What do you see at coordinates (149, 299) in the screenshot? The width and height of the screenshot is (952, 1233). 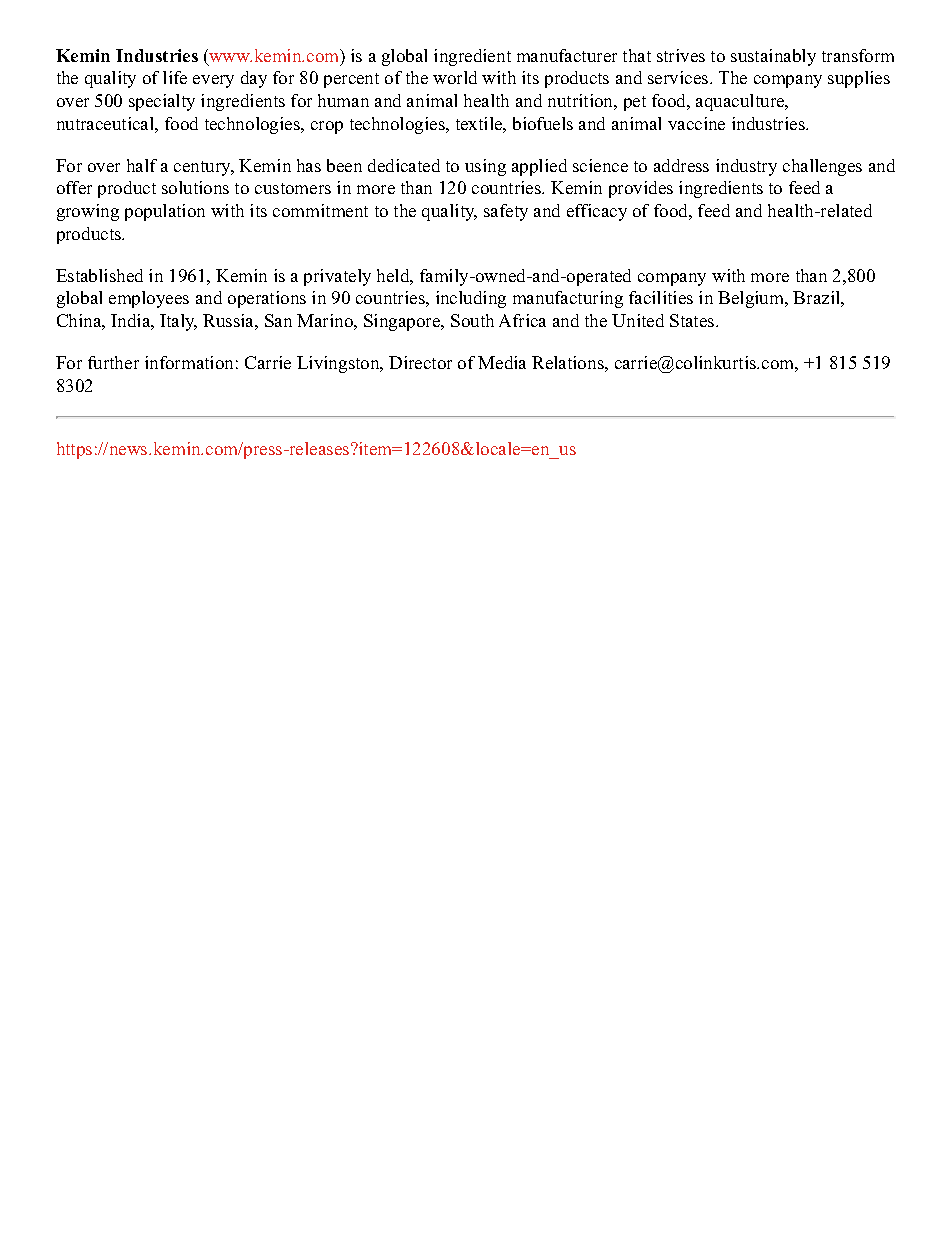 I see `employees` at bounding box center [149, 299].
